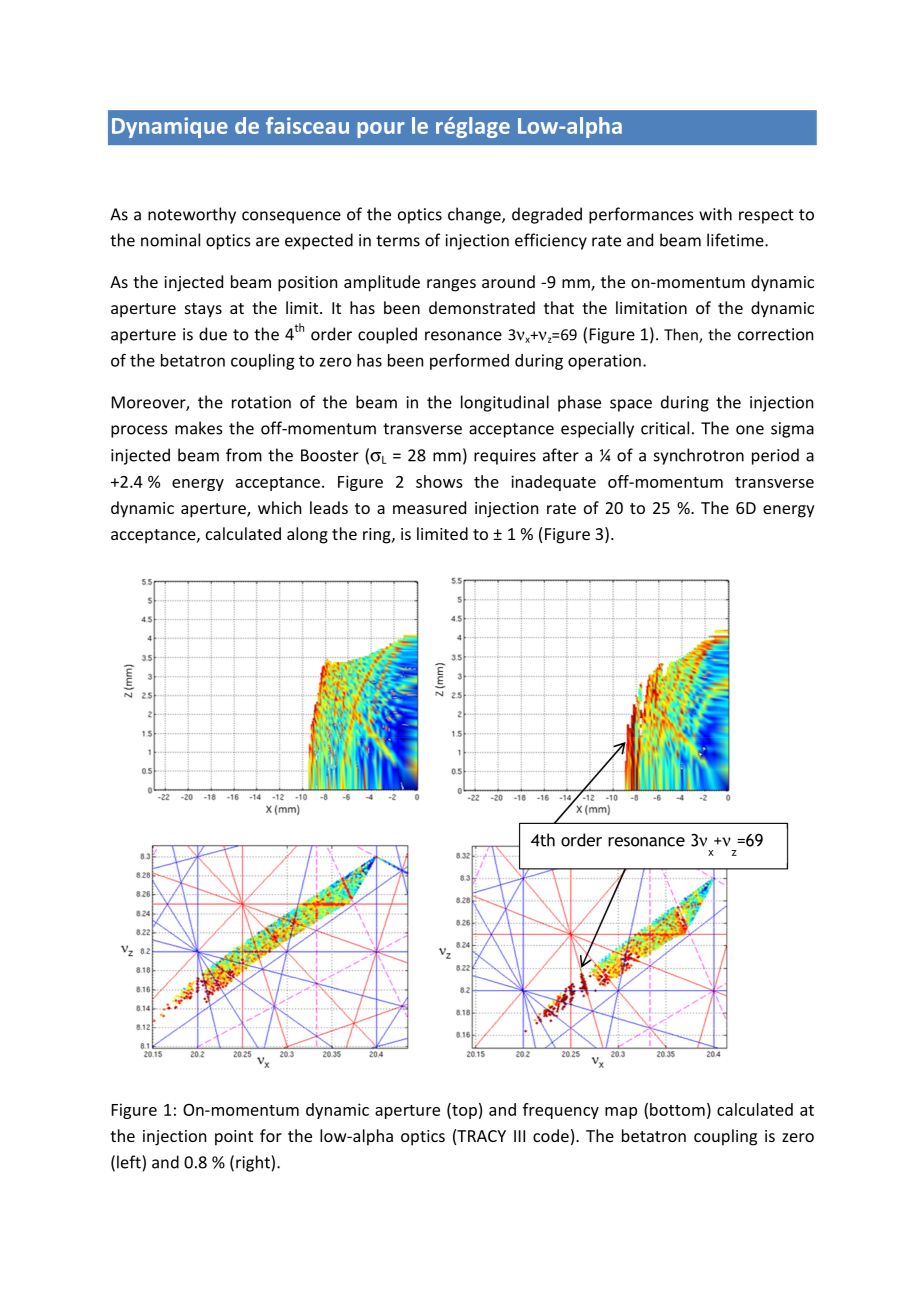 This screenshot has height=1308, width=924. I want to click on change, so click(475, 215).
